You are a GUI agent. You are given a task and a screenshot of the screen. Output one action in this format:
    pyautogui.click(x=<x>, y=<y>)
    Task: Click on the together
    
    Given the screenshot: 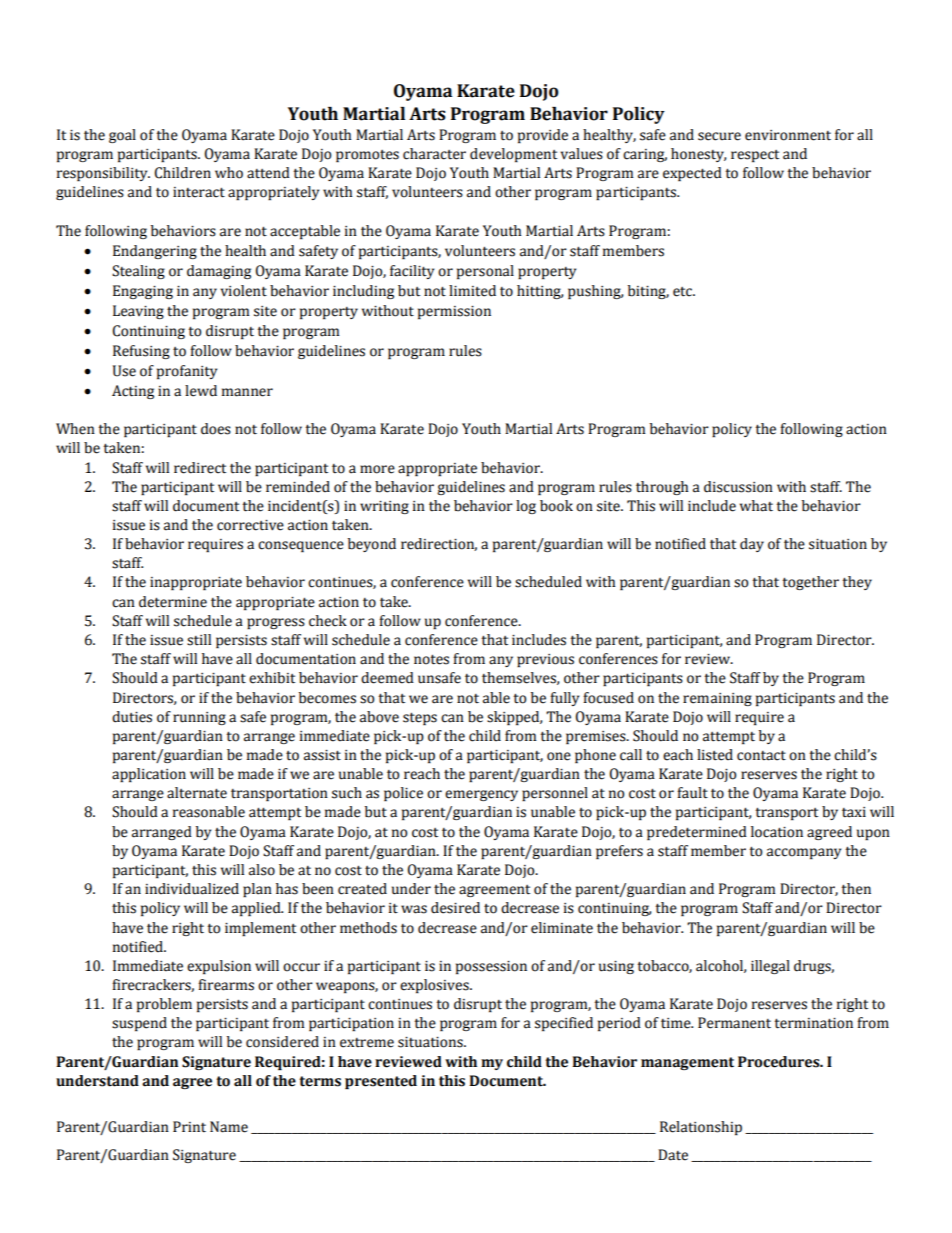 What is the action you would take?
    pyautogui.click(x=810, y=583)
